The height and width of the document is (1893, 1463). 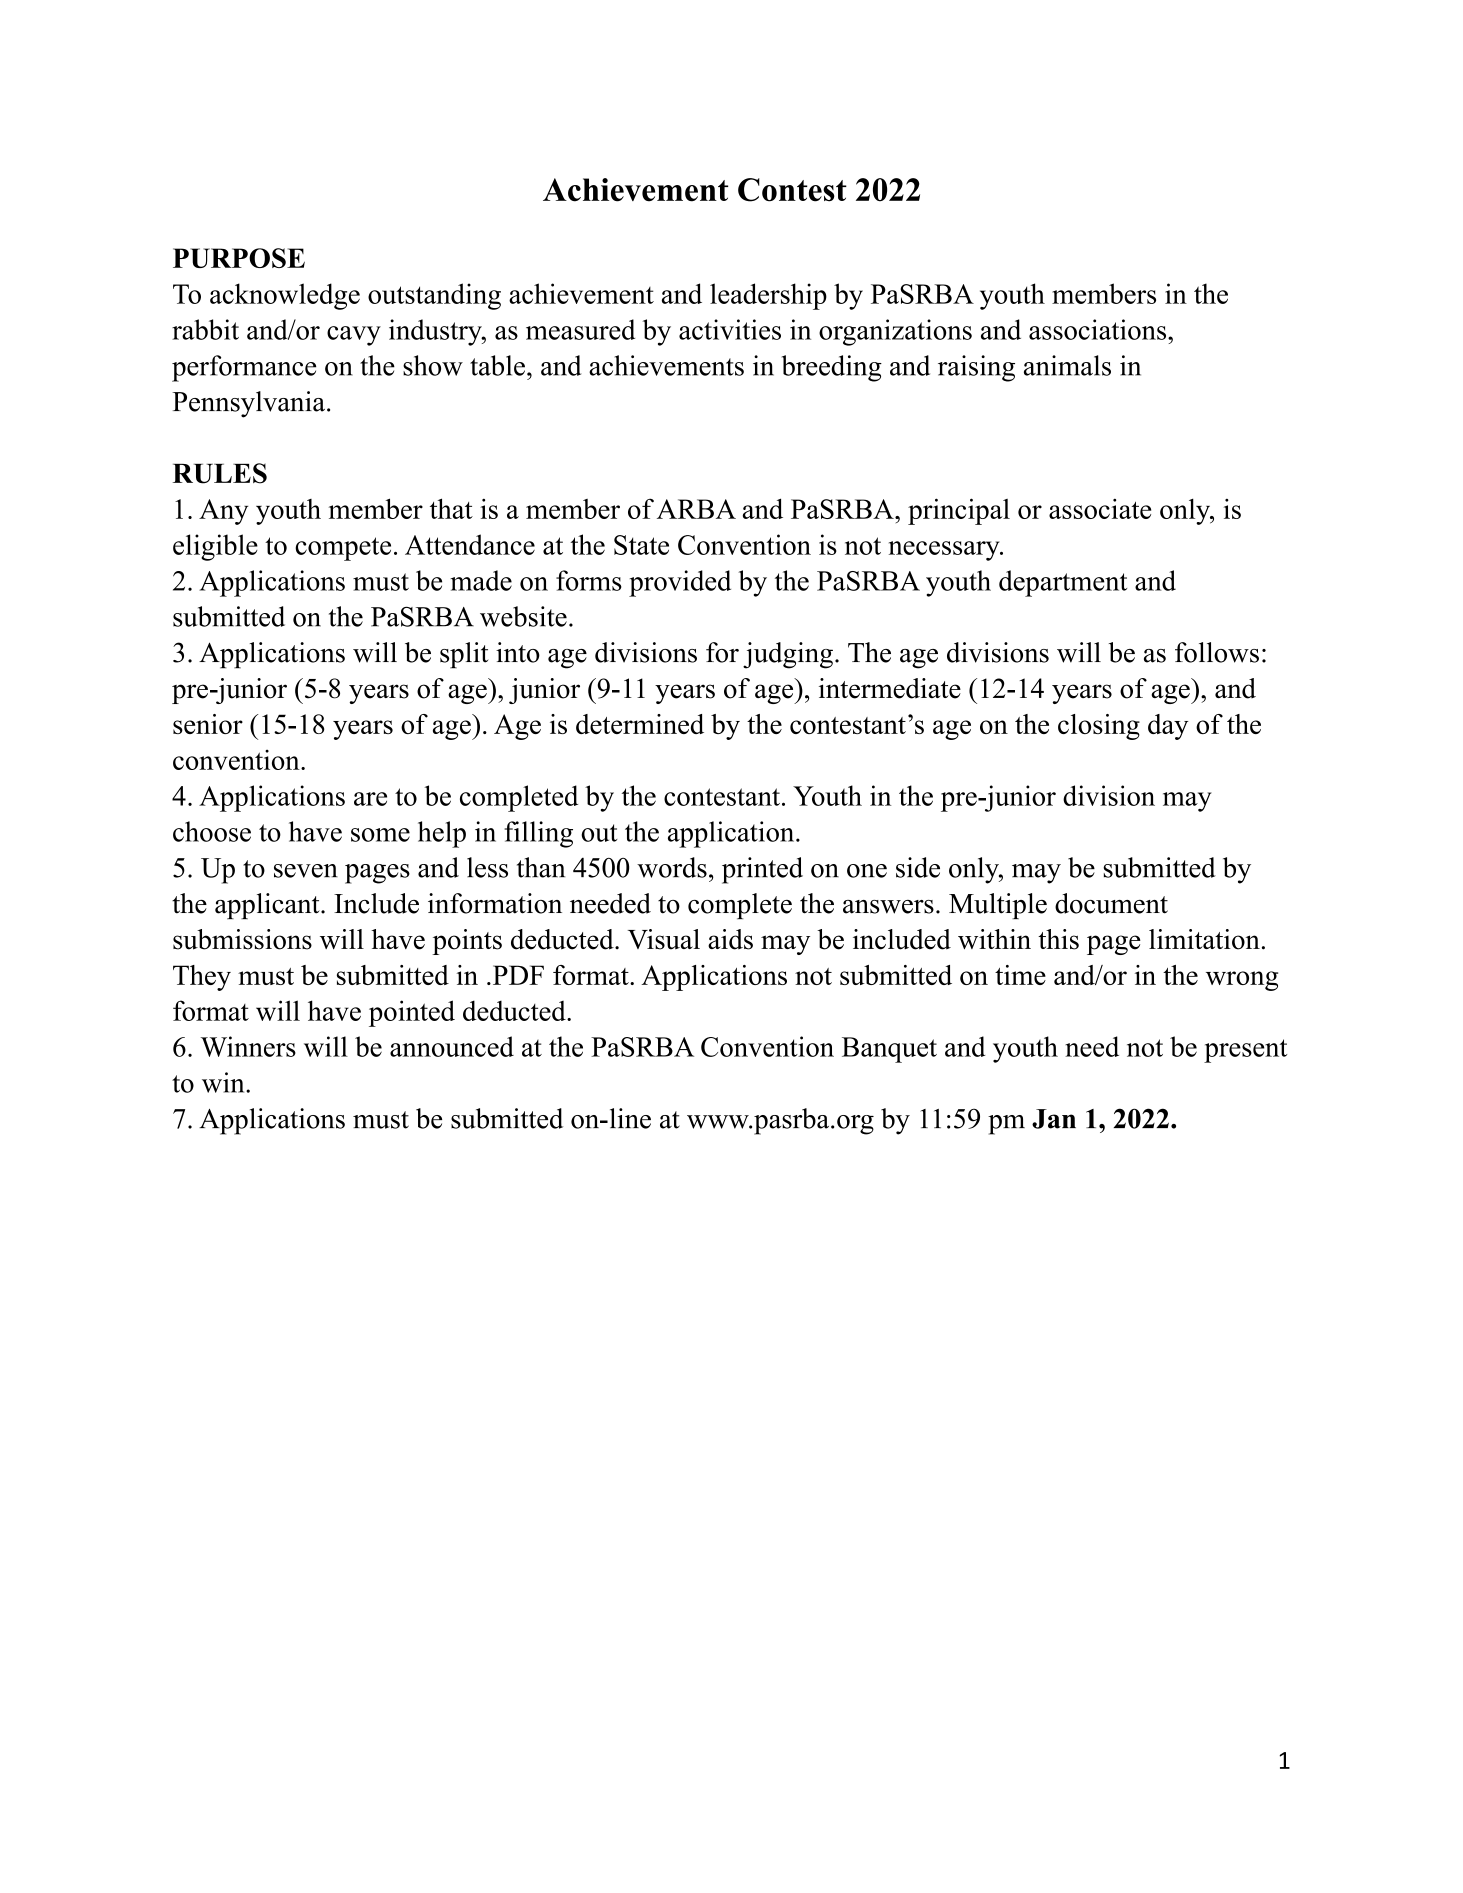 I want to click on acknowledge, so click(x=285, y=296).
